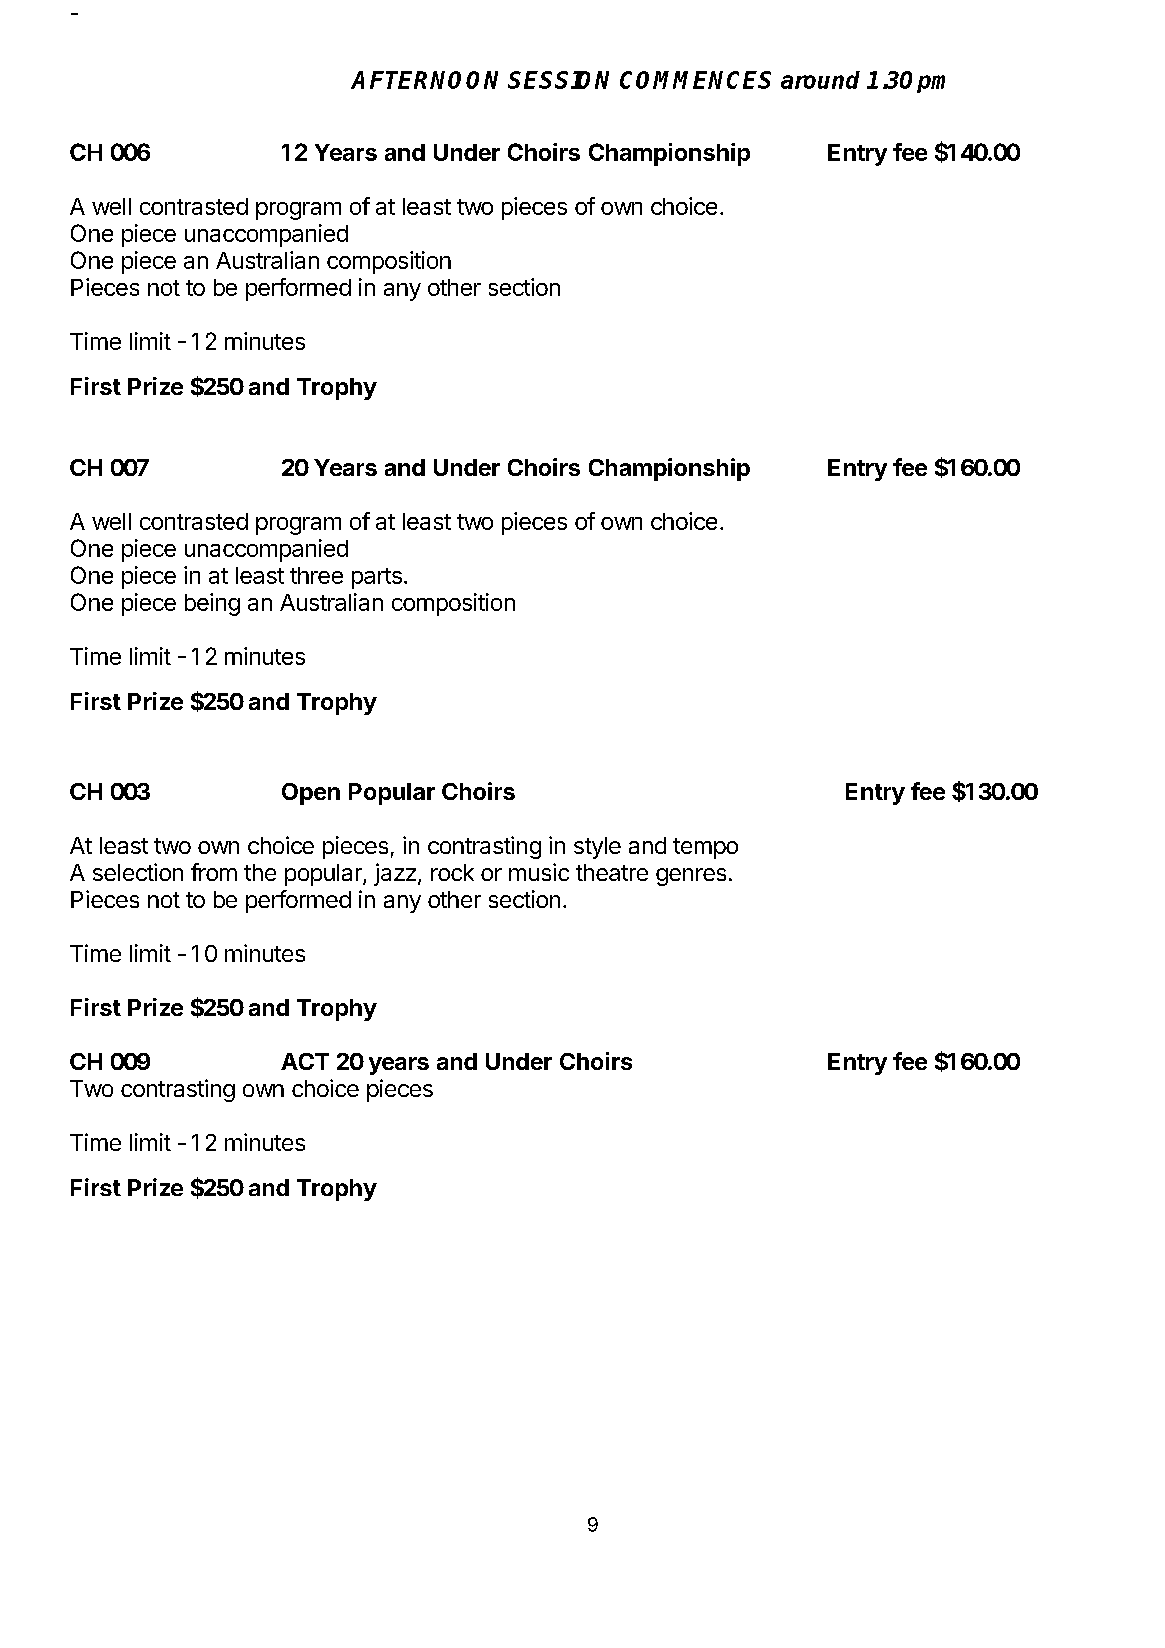 This screenshot has height=1648, width=1165. What do you see at coordinates (691, 877) in the screenshot?
I see `genres` at bounding box center [691, 877].
